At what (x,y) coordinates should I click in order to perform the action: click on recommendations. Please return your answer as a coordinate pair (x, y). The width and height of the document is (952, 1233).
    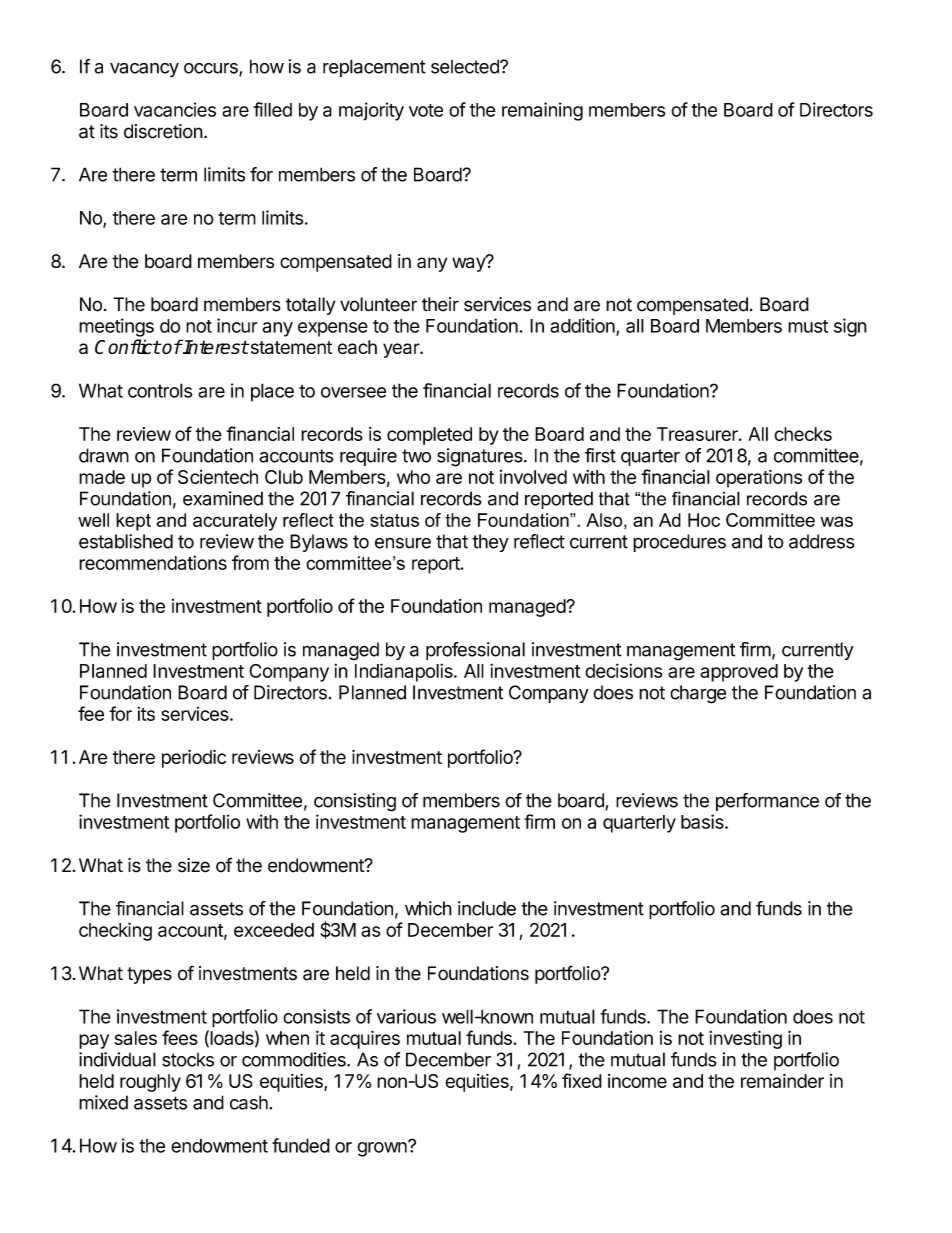
    Looking at the image, I should click on (153, 562).
